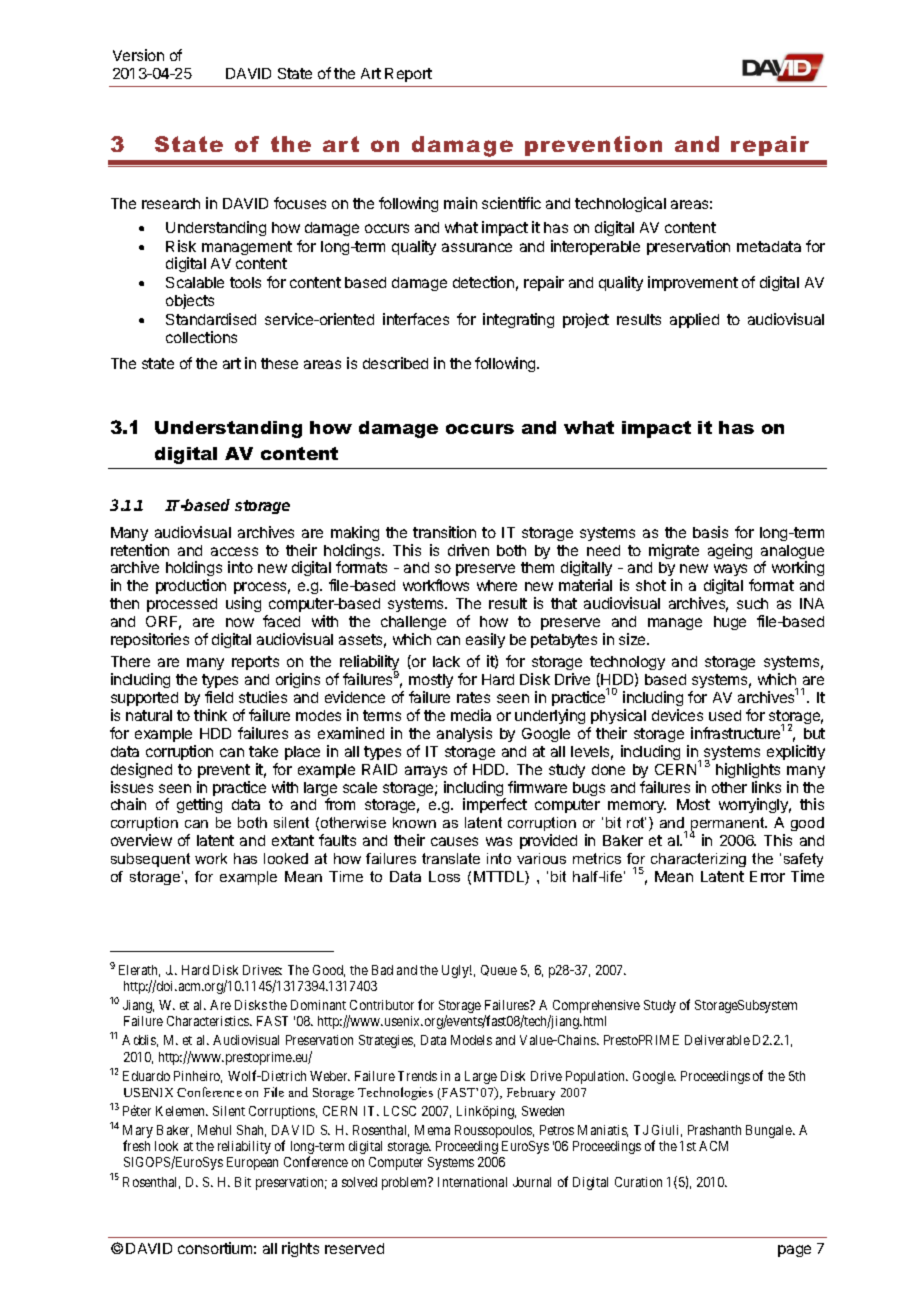  I want to click on interoperable, so click(595, 247).
